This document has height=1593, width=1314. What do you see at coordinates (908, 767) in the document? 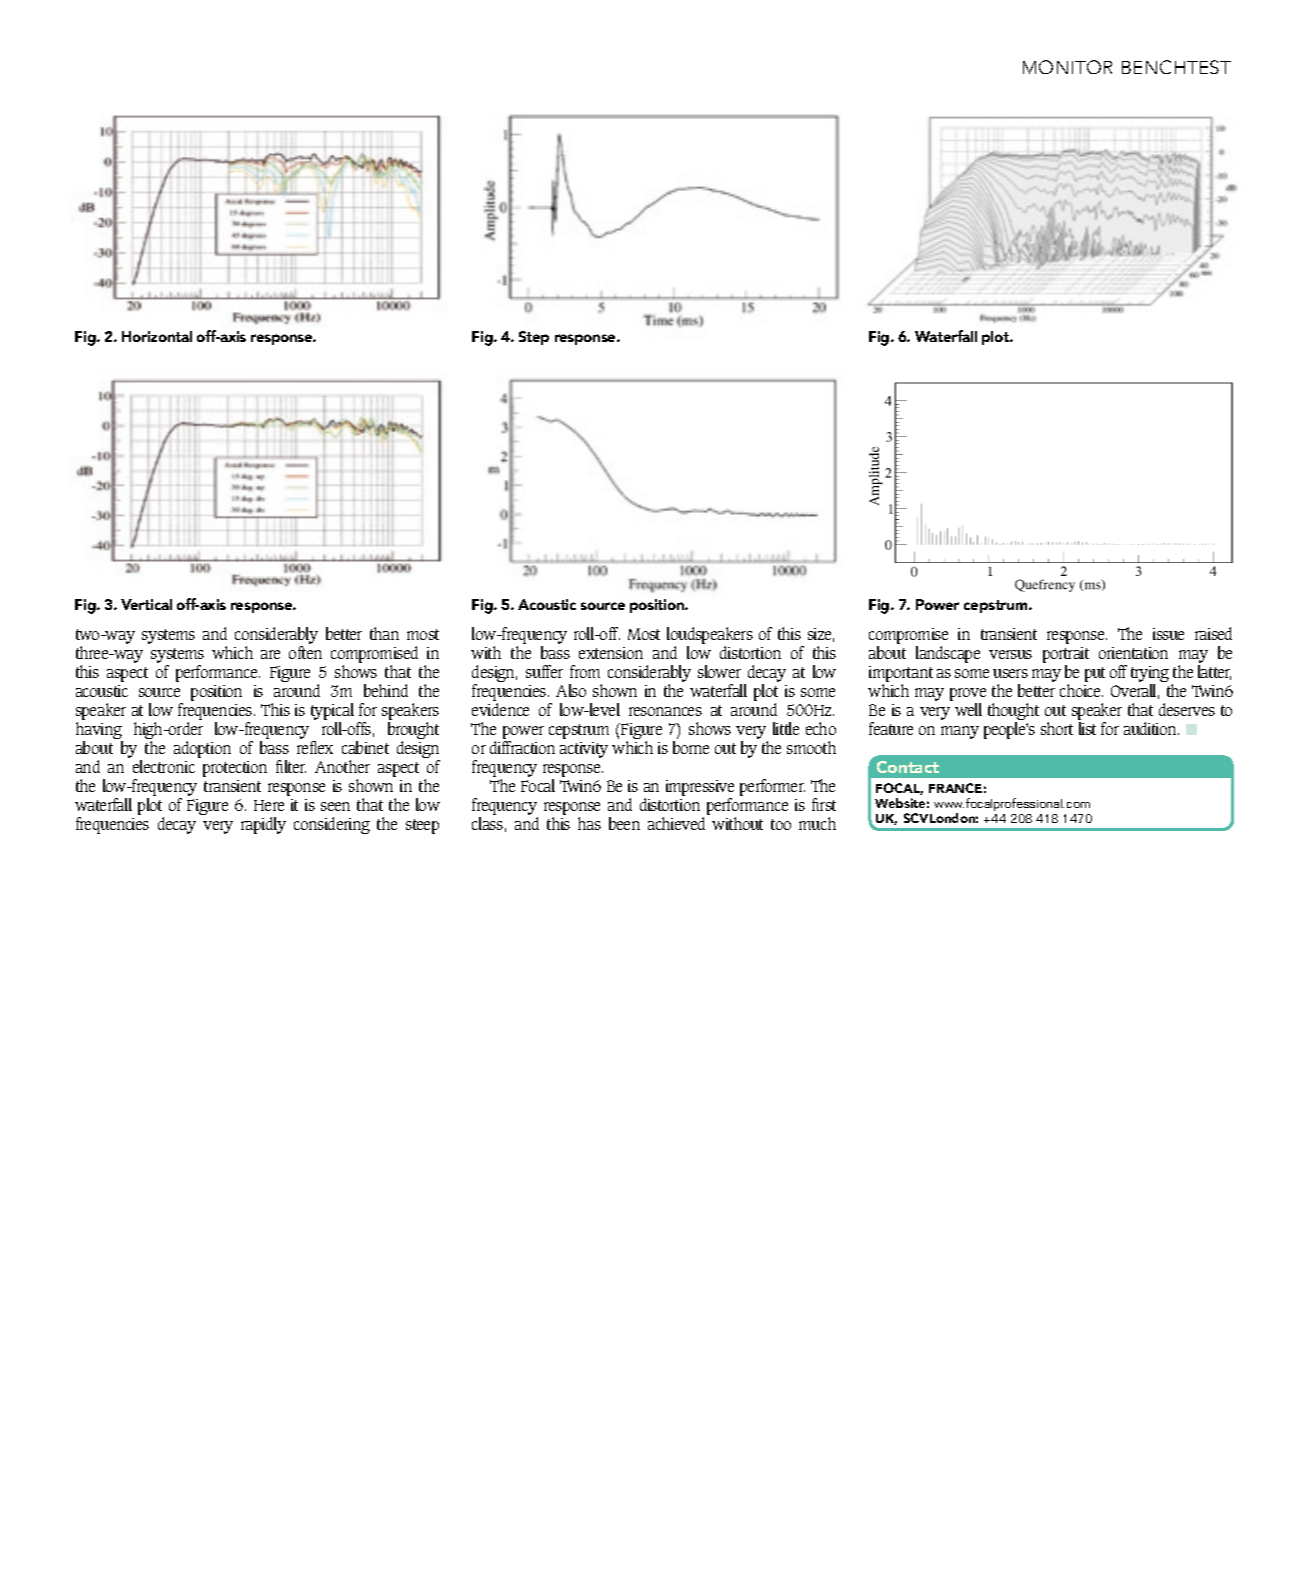
I see `Contact` at bounding box center [908, 767].
